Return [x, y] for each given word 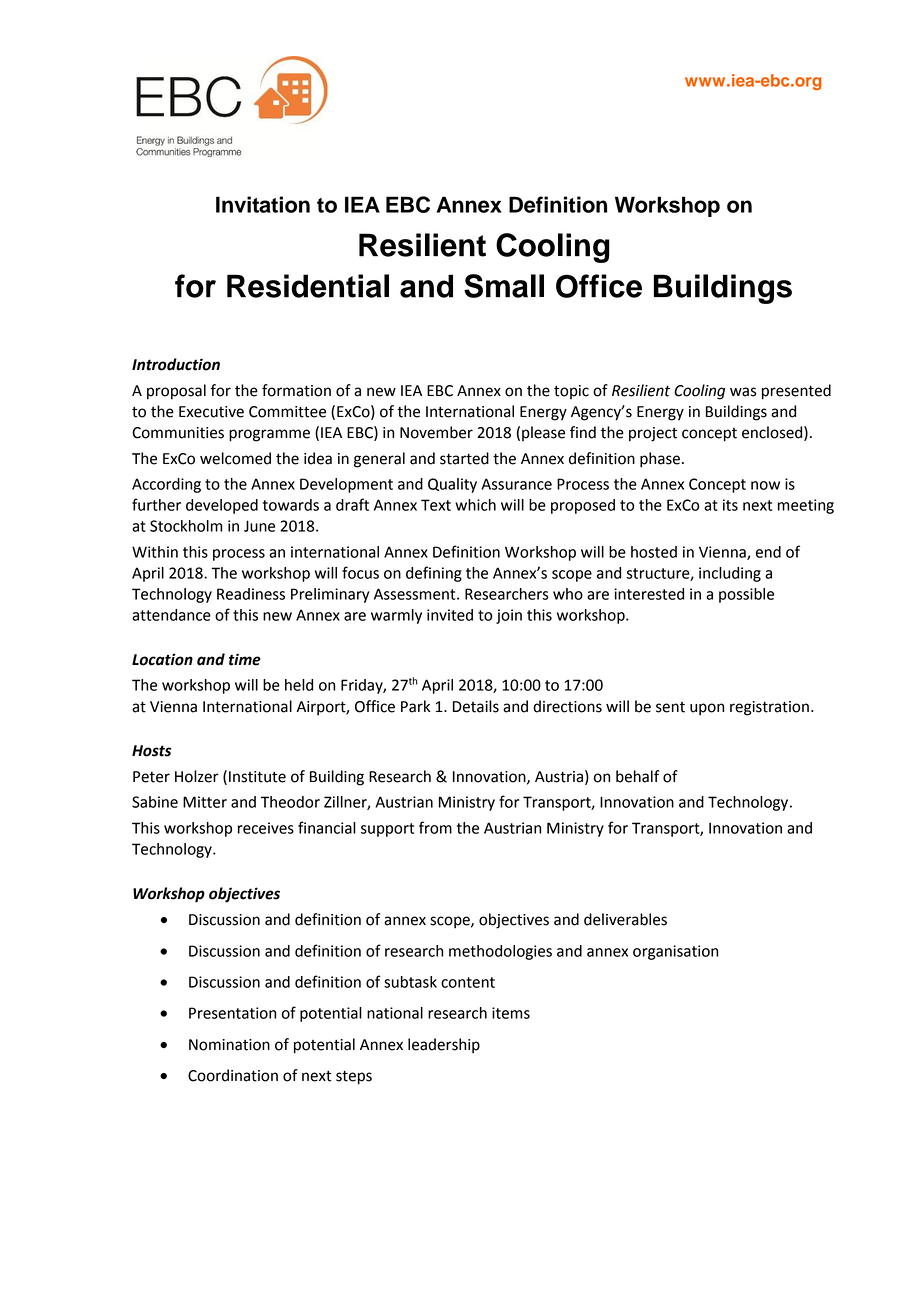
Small [504, 286]
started [464, 458]
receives [266, 828]
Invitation [263, 204]
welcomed [235, 458]
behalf [637, 776]
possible [746, 595]
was [743, 392]
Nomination [229, 1045]
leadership [444, 1046]
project [653, 434]
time [245, 659]
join [509, 616]
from [435, 827]
